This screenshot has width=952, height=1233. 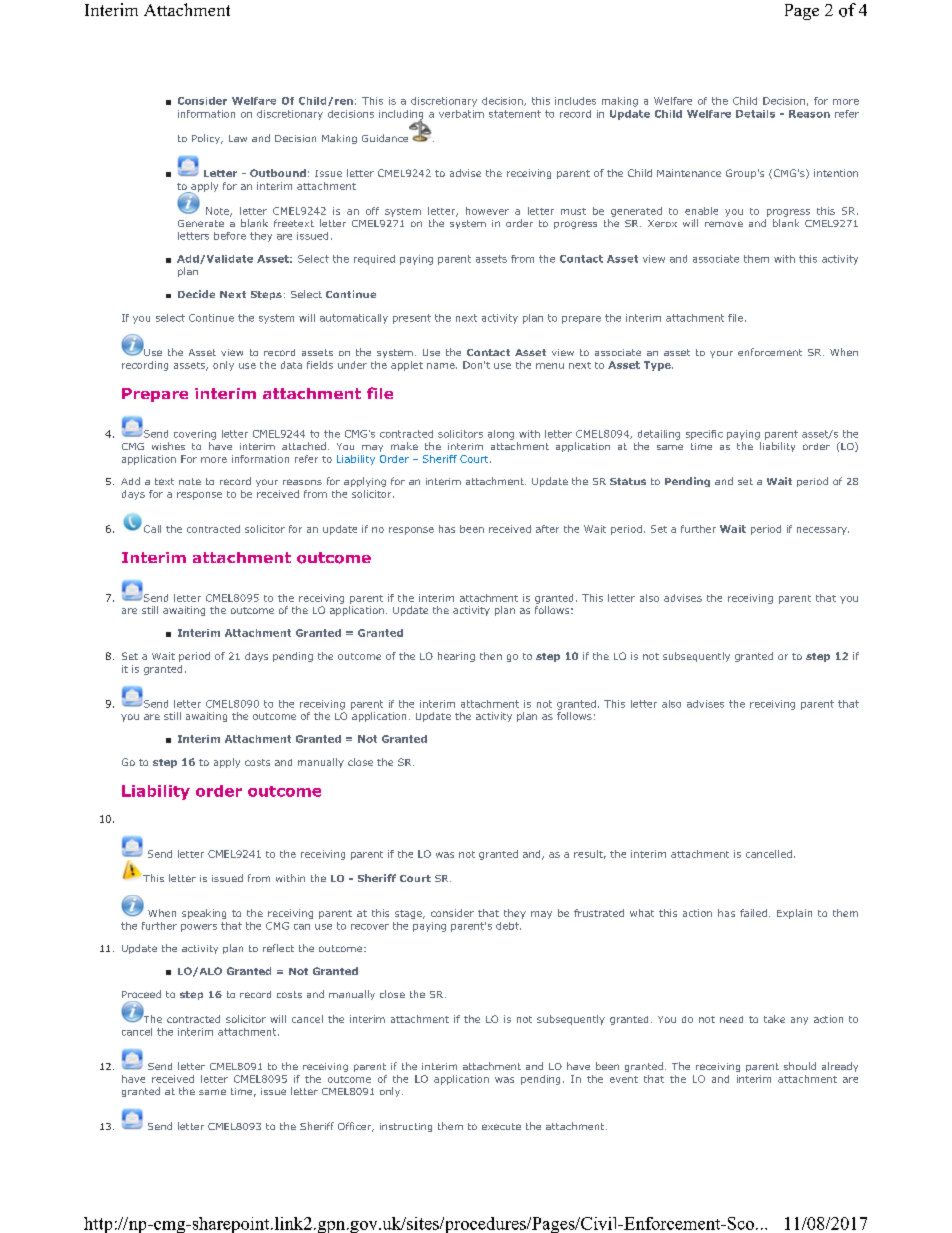 What do you see at coordinates (753, 913) in the screenshot?
I see `failed` at bounding box center [753, 913].
